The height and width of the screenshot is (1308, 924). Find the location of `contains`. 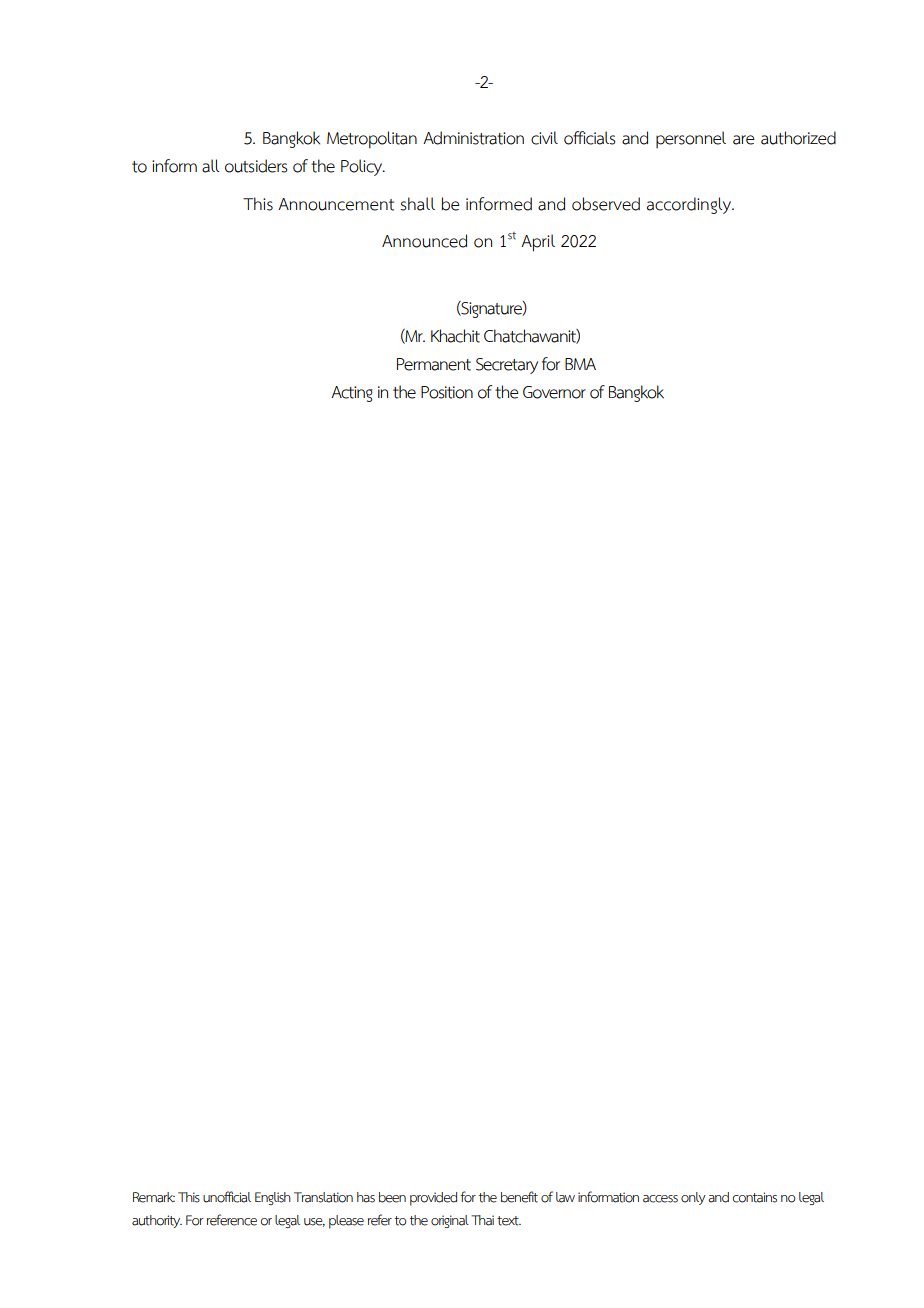

contains is located at coordinates (754, 1197).
